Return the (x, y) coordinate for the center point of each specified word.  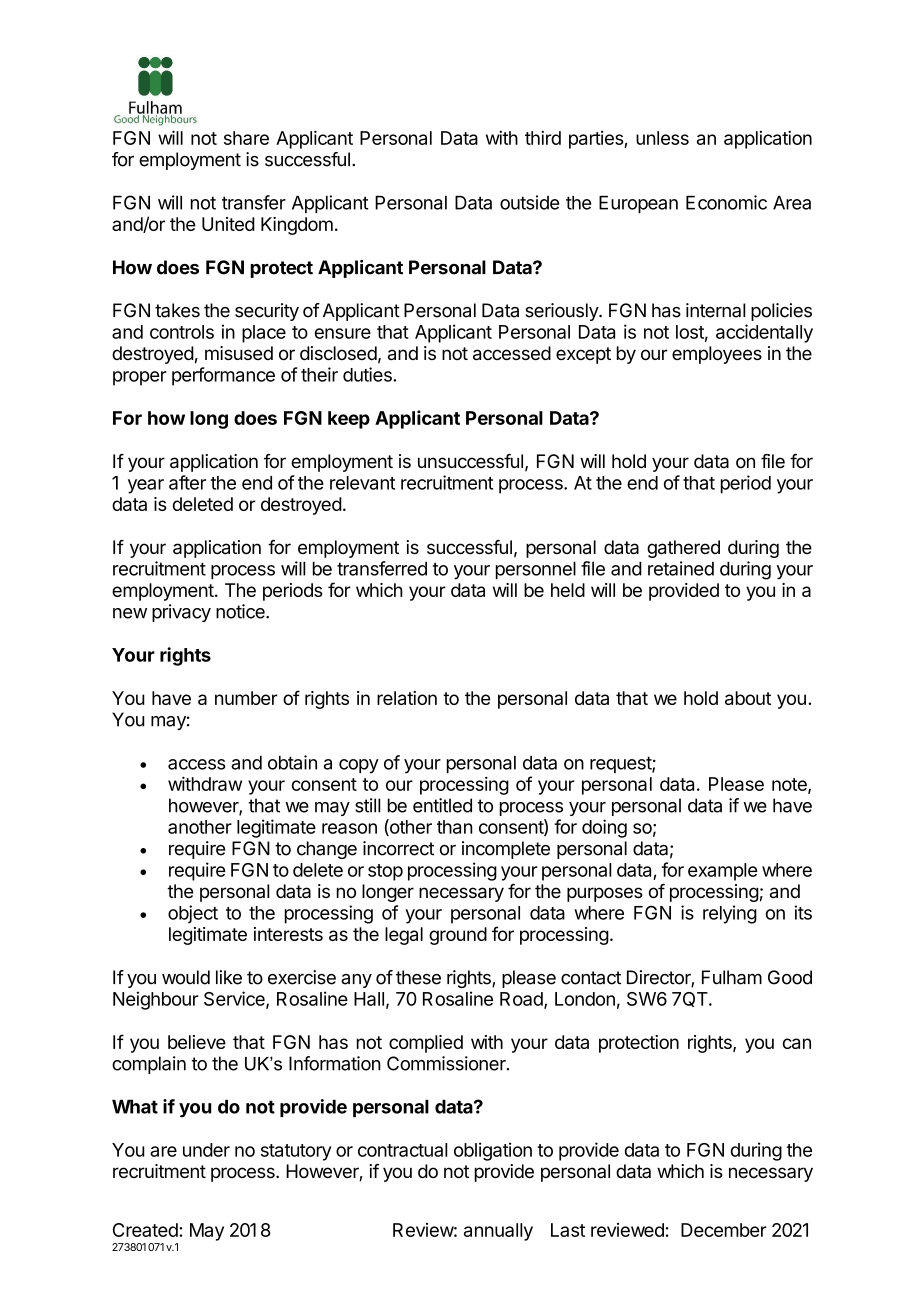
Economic (726, 202)
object (193, 914)
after (187, 482)
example (722, 872)
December (724, 1230)
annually (498, 1232)
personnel (536, 570)
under (206, 1150)
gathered (683, 549)
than (455, 827)
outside (529, 202)
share (246, 138)
